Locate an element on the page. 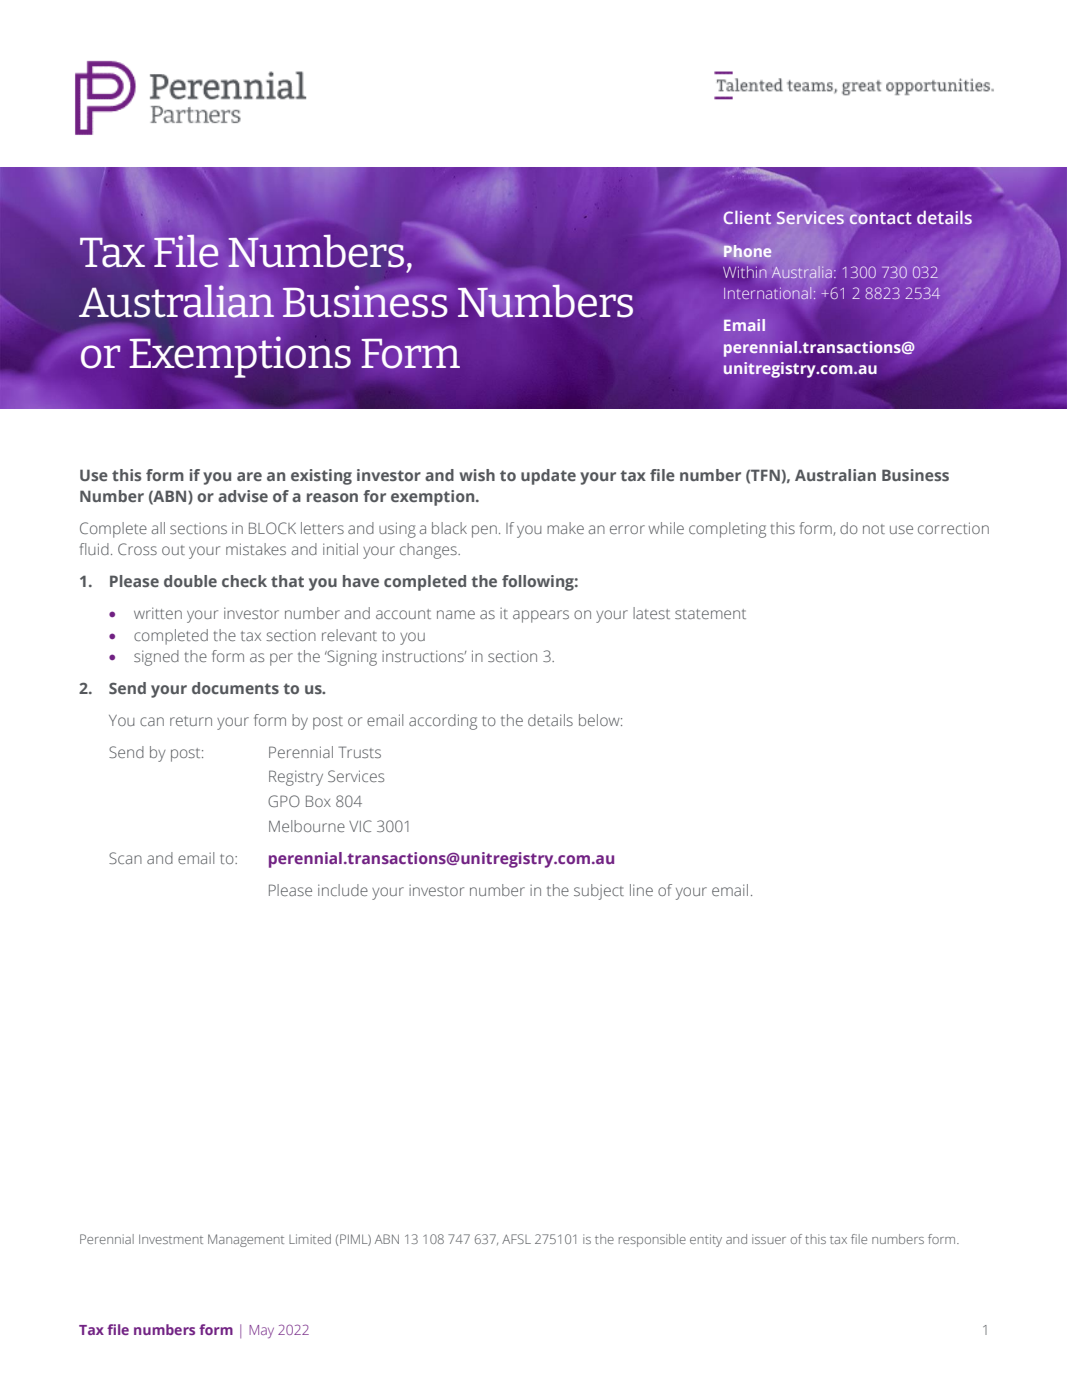 This image has width=1069, height=1383. all is located at coordinates (158, 528).
